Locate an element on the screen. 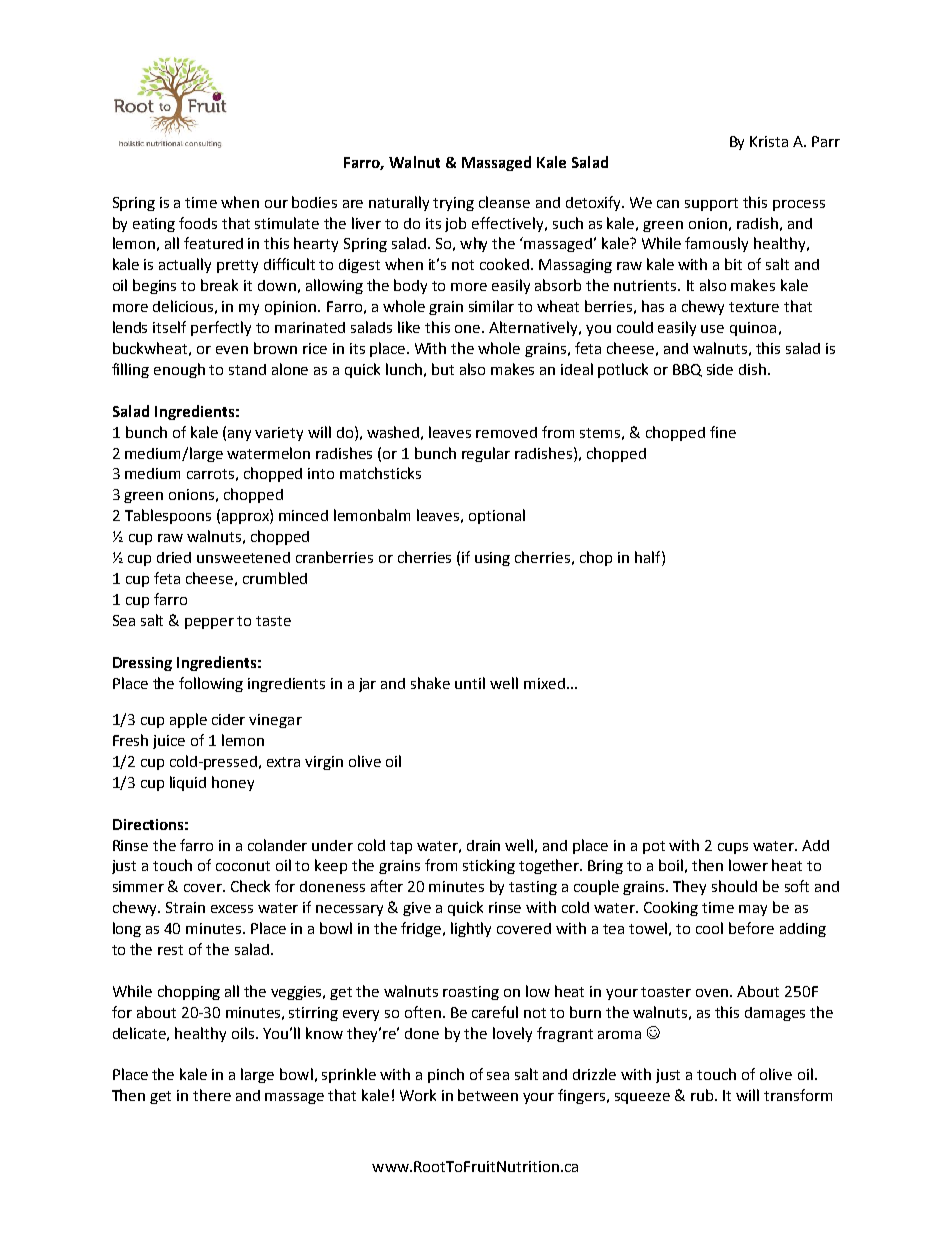  cups is located at coordinates (733, 848).
